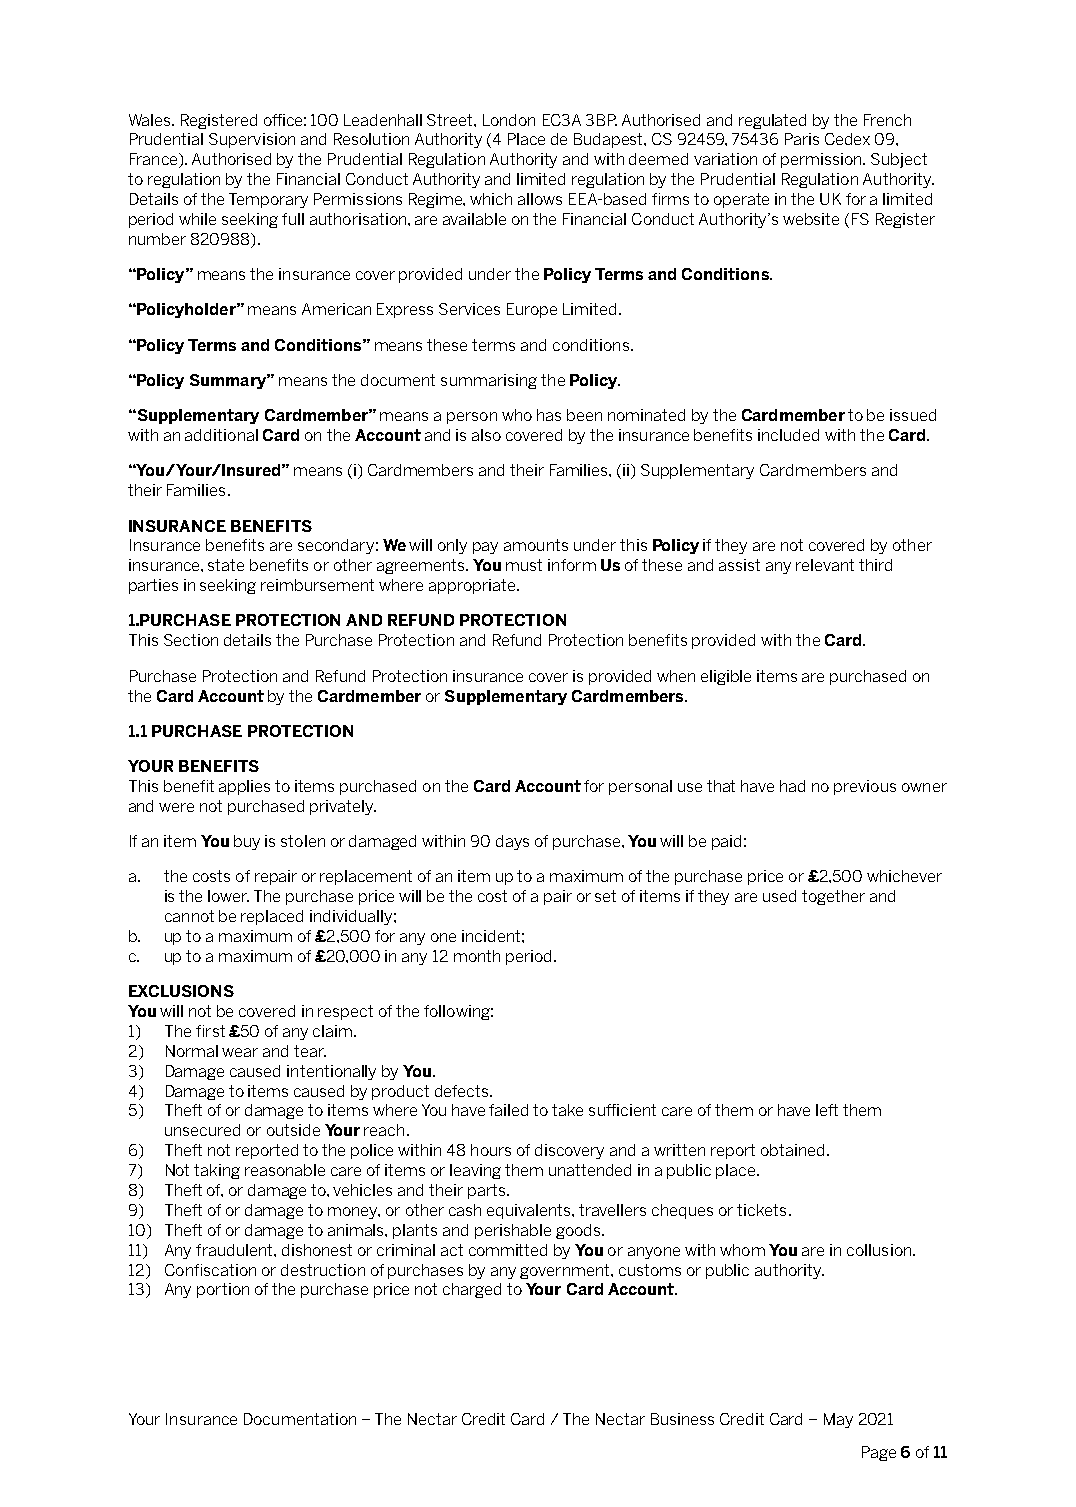 Image resolution: width=1076 pixels, height=1507 pixels. What do you see at coordinates (865, 787) in the document?
I see `previous` at bounding box center [865, 787].
